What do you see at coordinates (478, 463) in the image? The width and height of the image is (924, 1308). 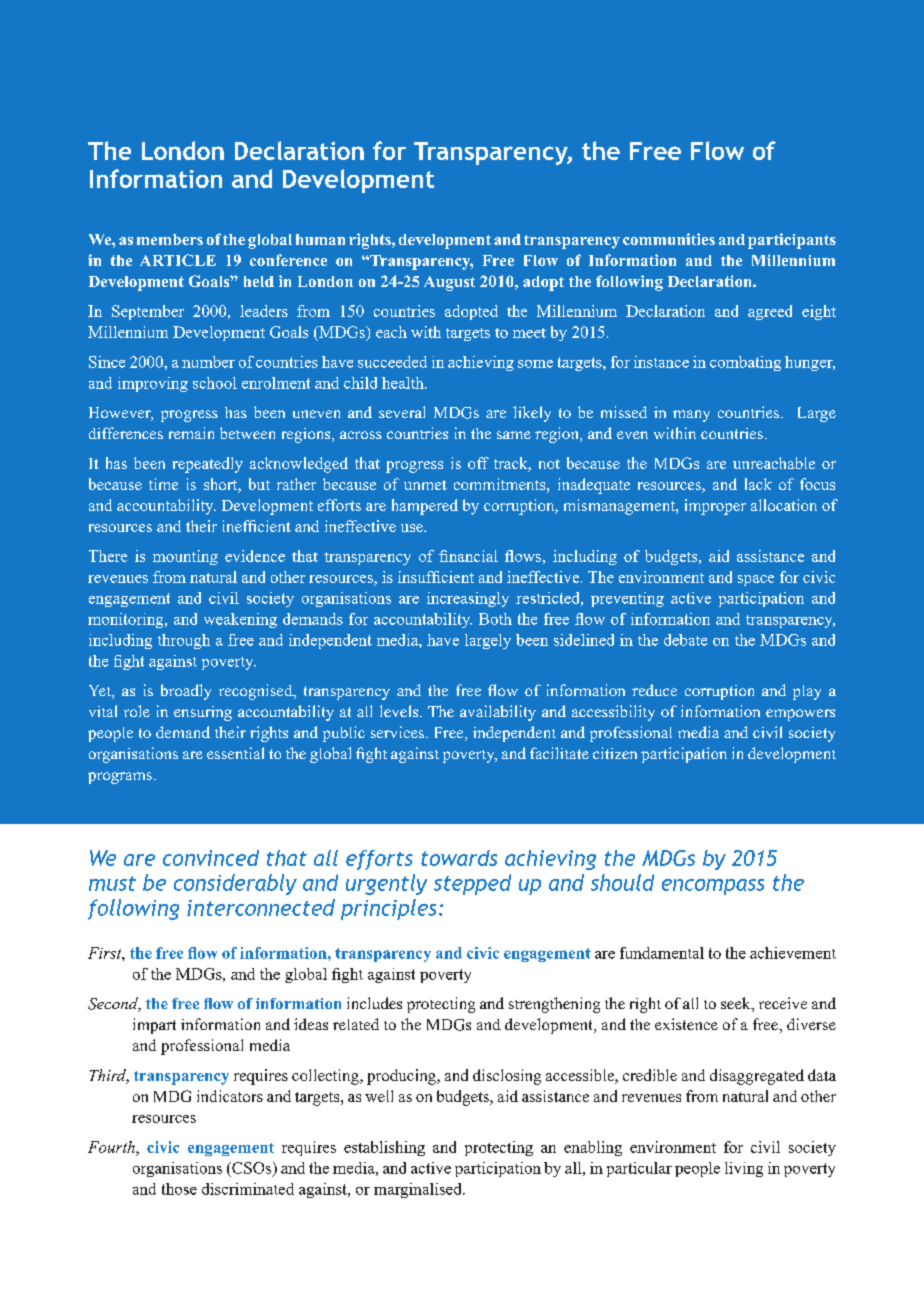 I see `off` at bounding box center [478, 463].
